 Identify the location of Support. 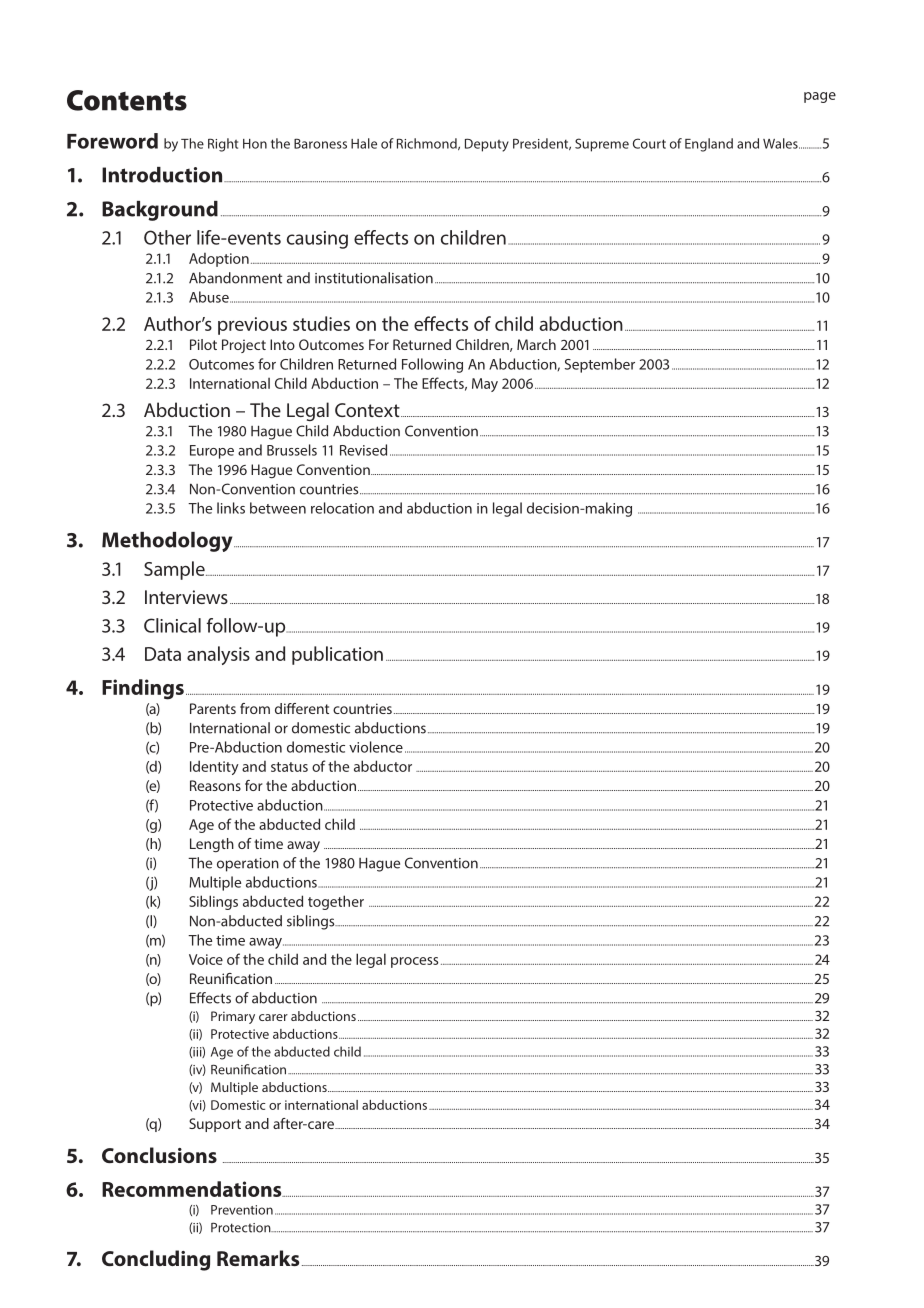
(215, 1125).
